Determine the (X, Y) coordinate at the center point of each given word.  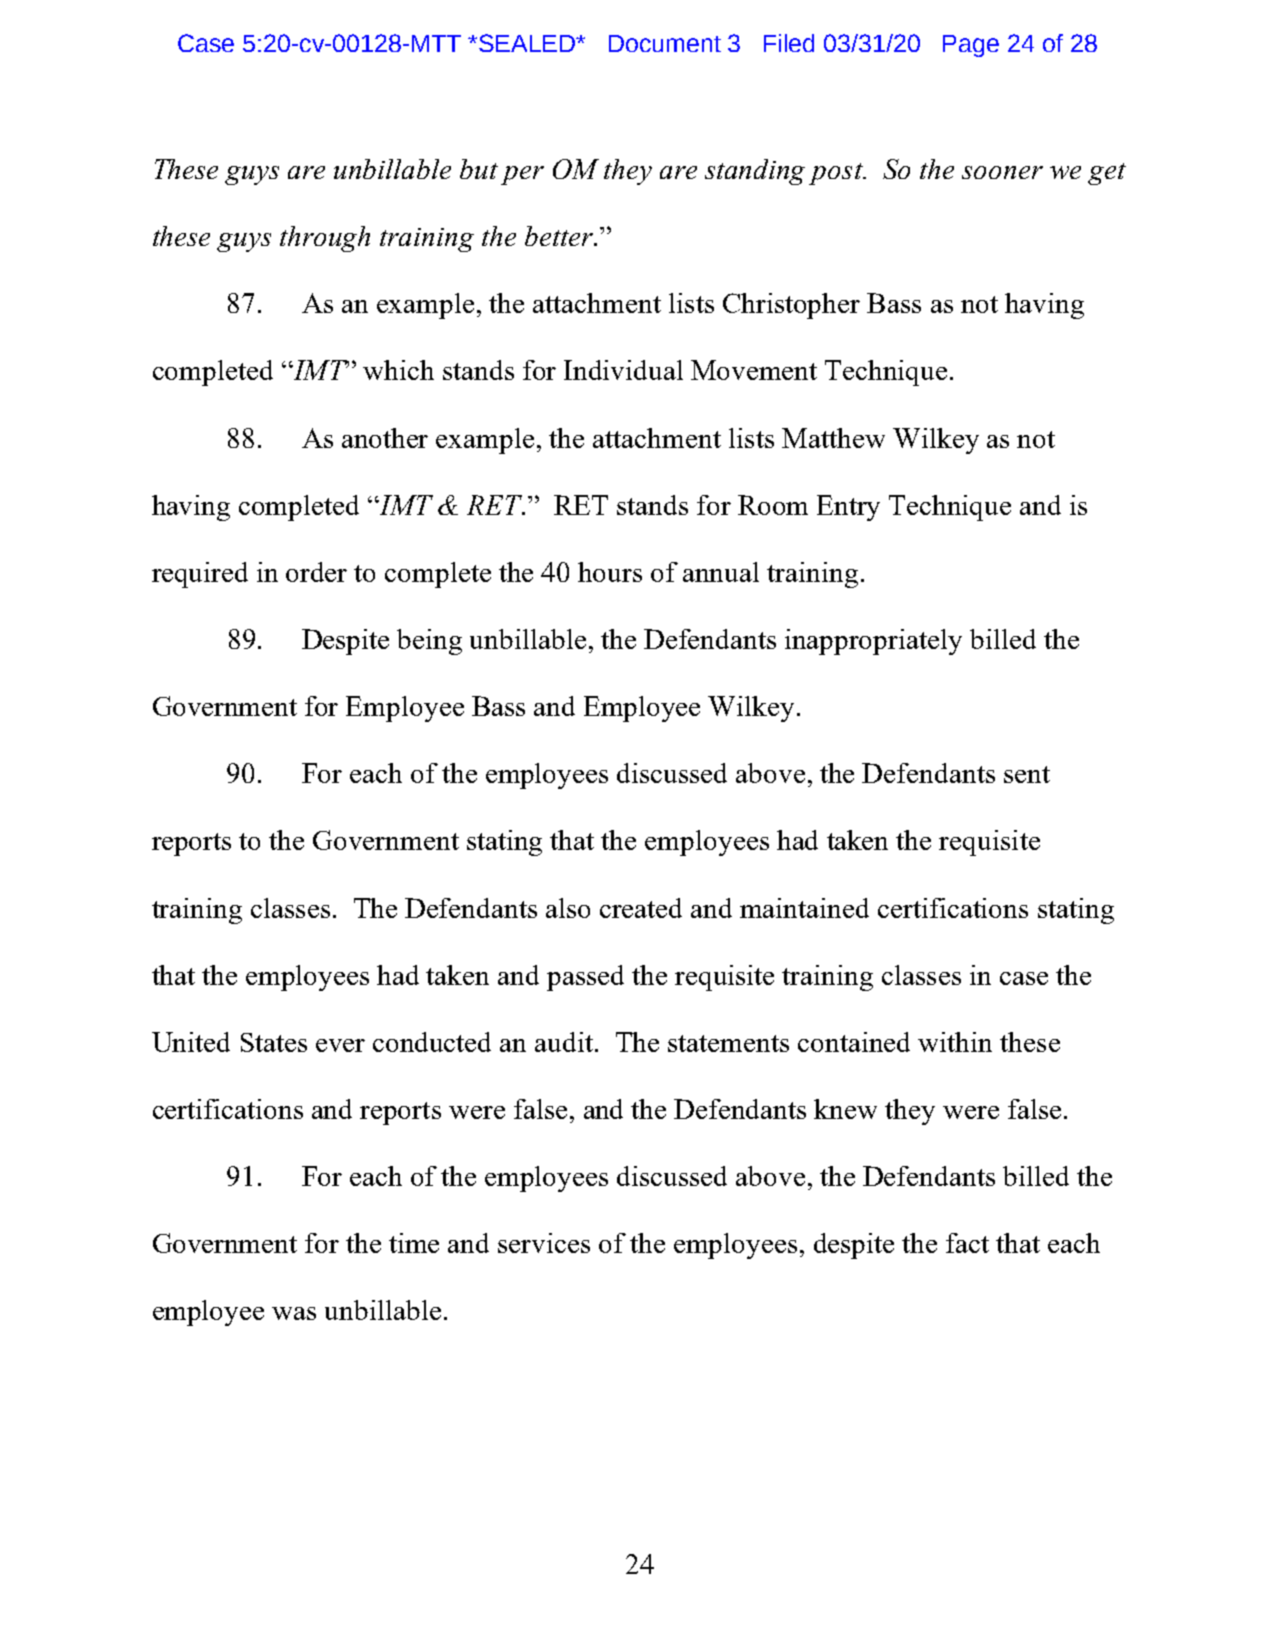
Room (773, 505)
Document (665, 43)
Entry (848, 508)
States (274, 1042)
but (479, 169)
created (641, 908)
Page (971, 46)
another (385, 438)
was (294, 1313)
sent (1027, 774)
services (544, 1243)
